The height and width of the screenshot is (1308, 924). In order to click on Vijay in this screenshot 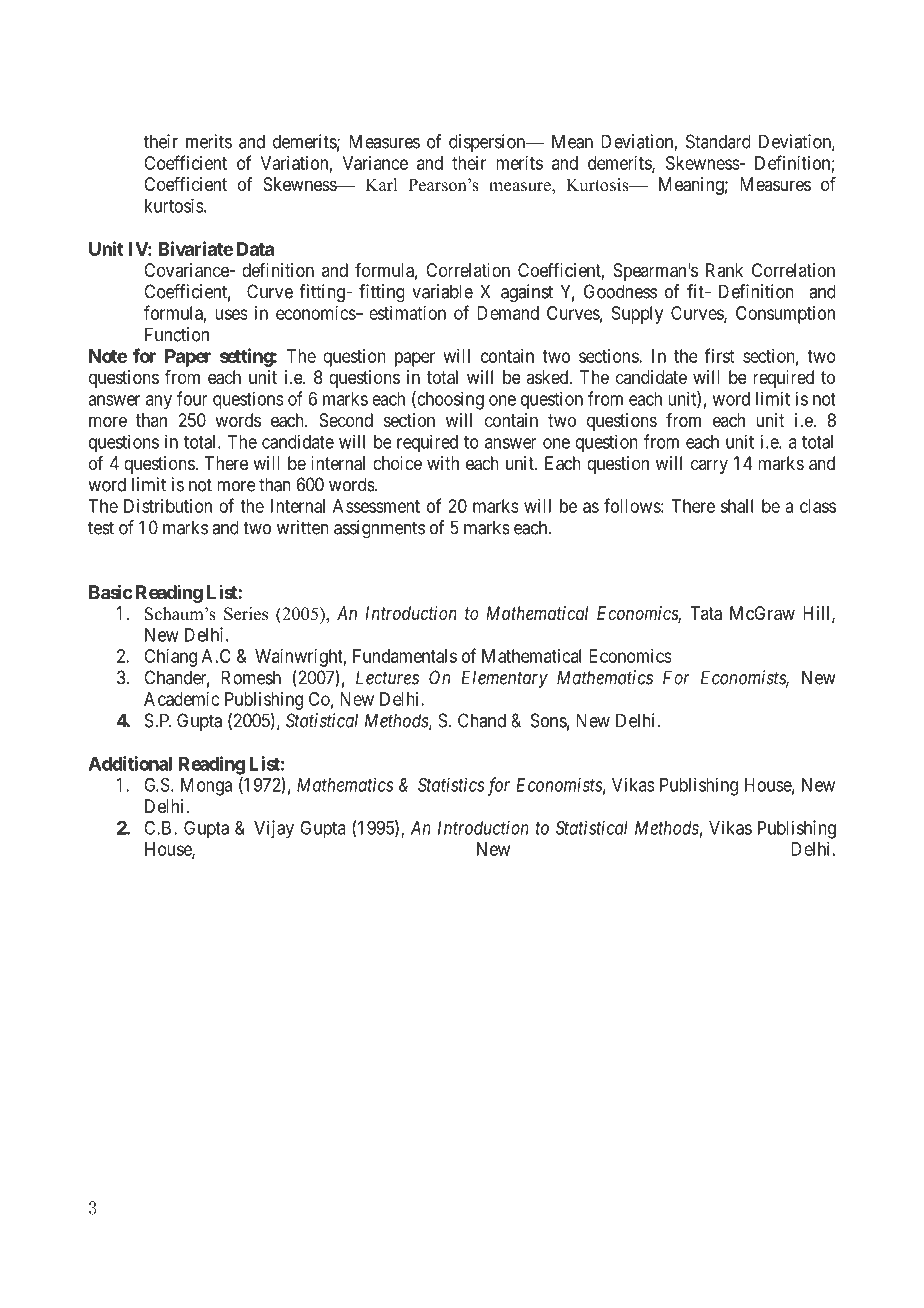, I will do `click(274, 829)`.
